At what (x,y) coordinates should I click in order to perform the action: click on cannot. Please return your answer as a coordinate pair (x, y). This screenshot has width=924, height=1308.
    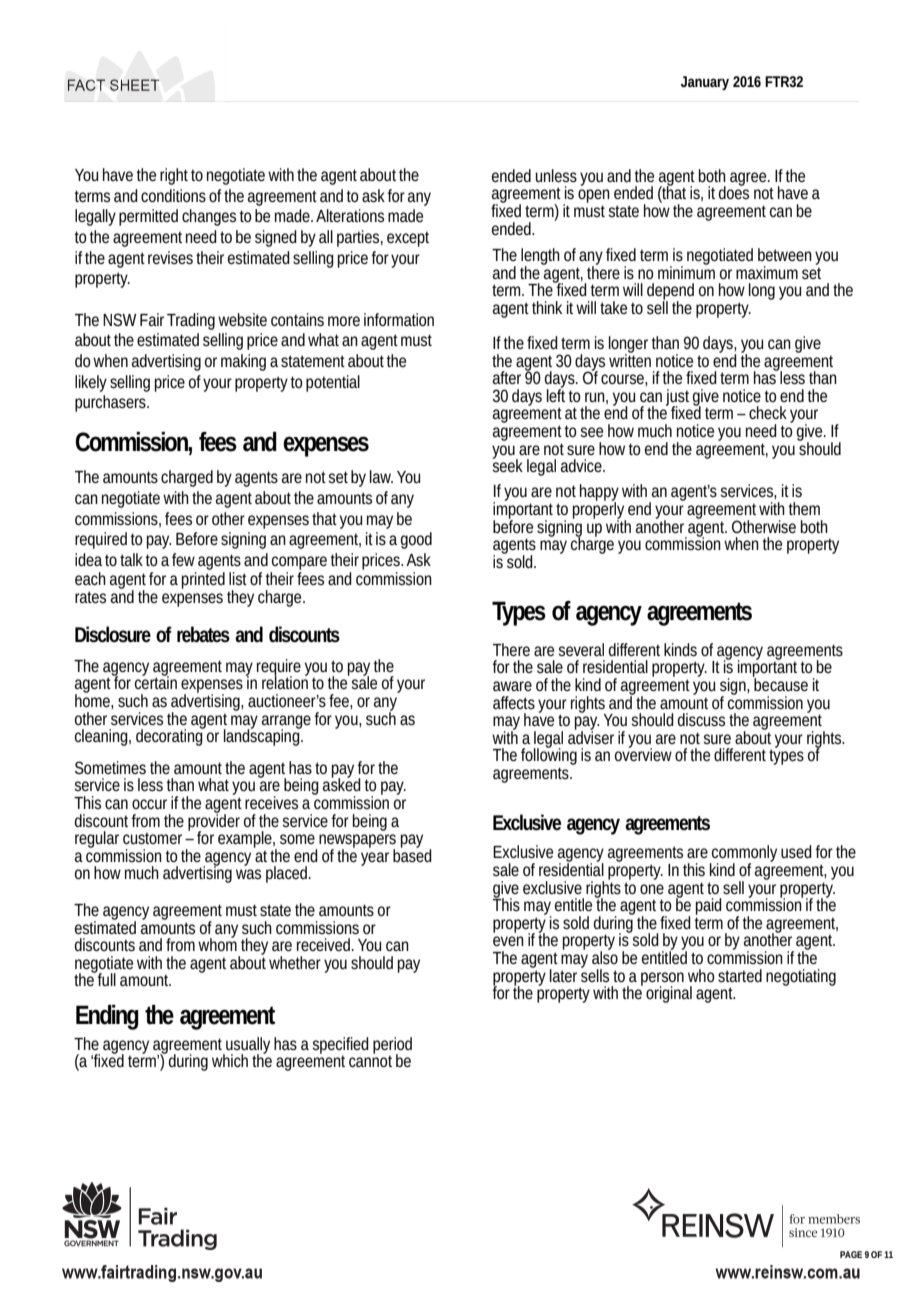
    Looking at the image, I should click on (370, 1060).
